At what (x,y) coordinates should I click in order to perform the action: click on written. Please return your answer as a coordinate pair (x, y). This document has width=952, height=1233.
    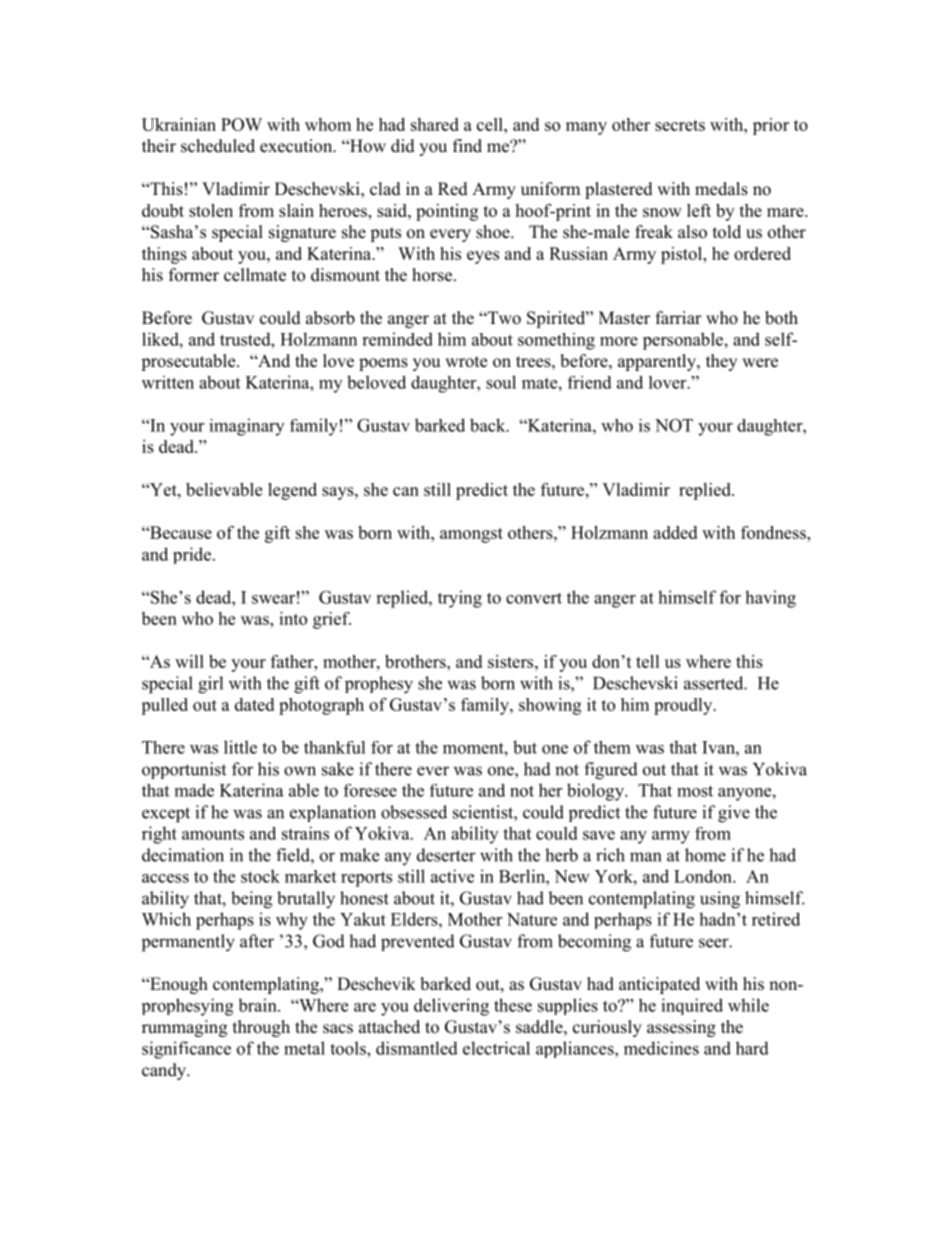
    Looking at the image, I should click on (168, 382).
